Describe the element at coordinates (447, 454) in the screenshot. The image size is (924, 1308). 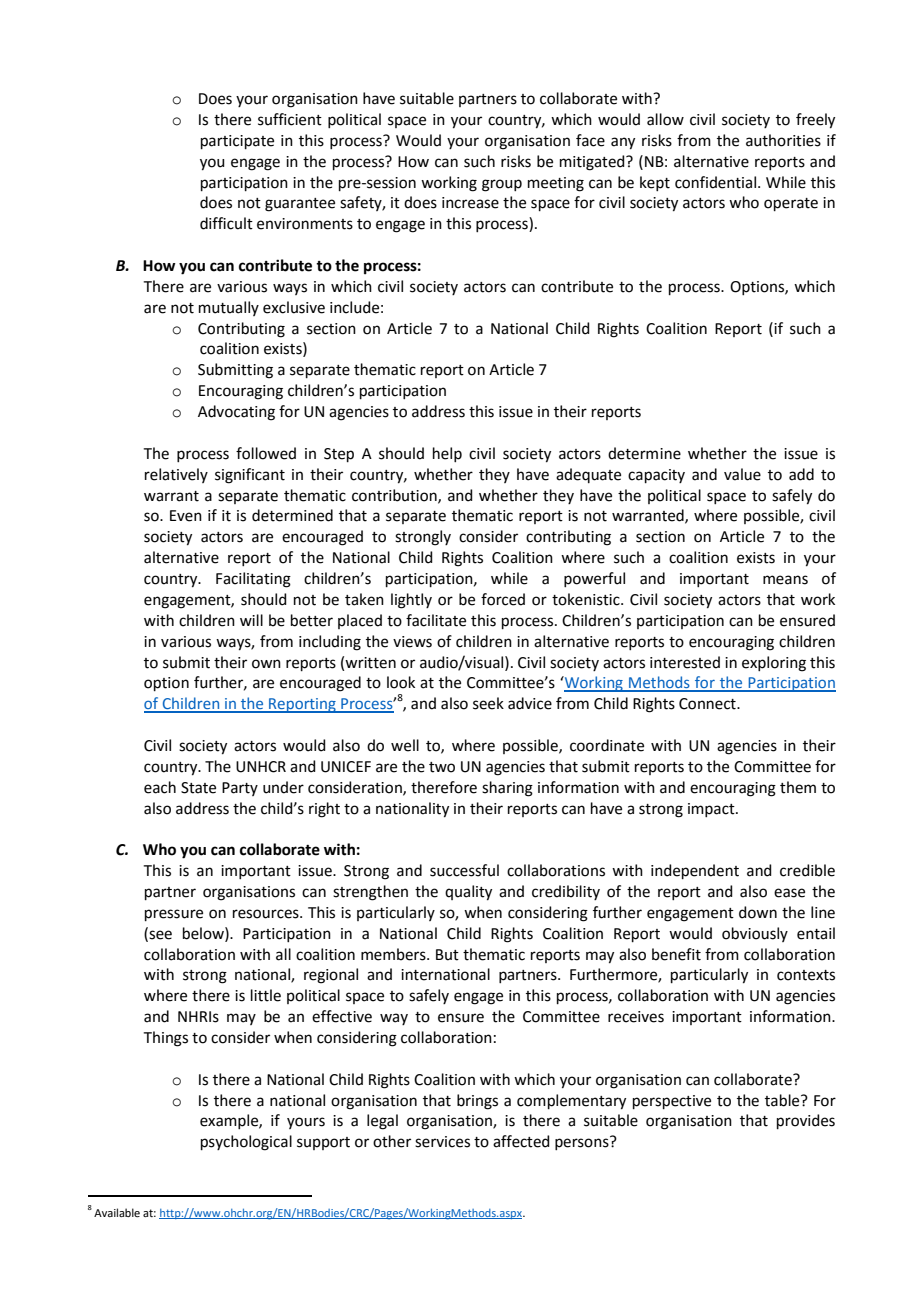
I see `help` at that location.
